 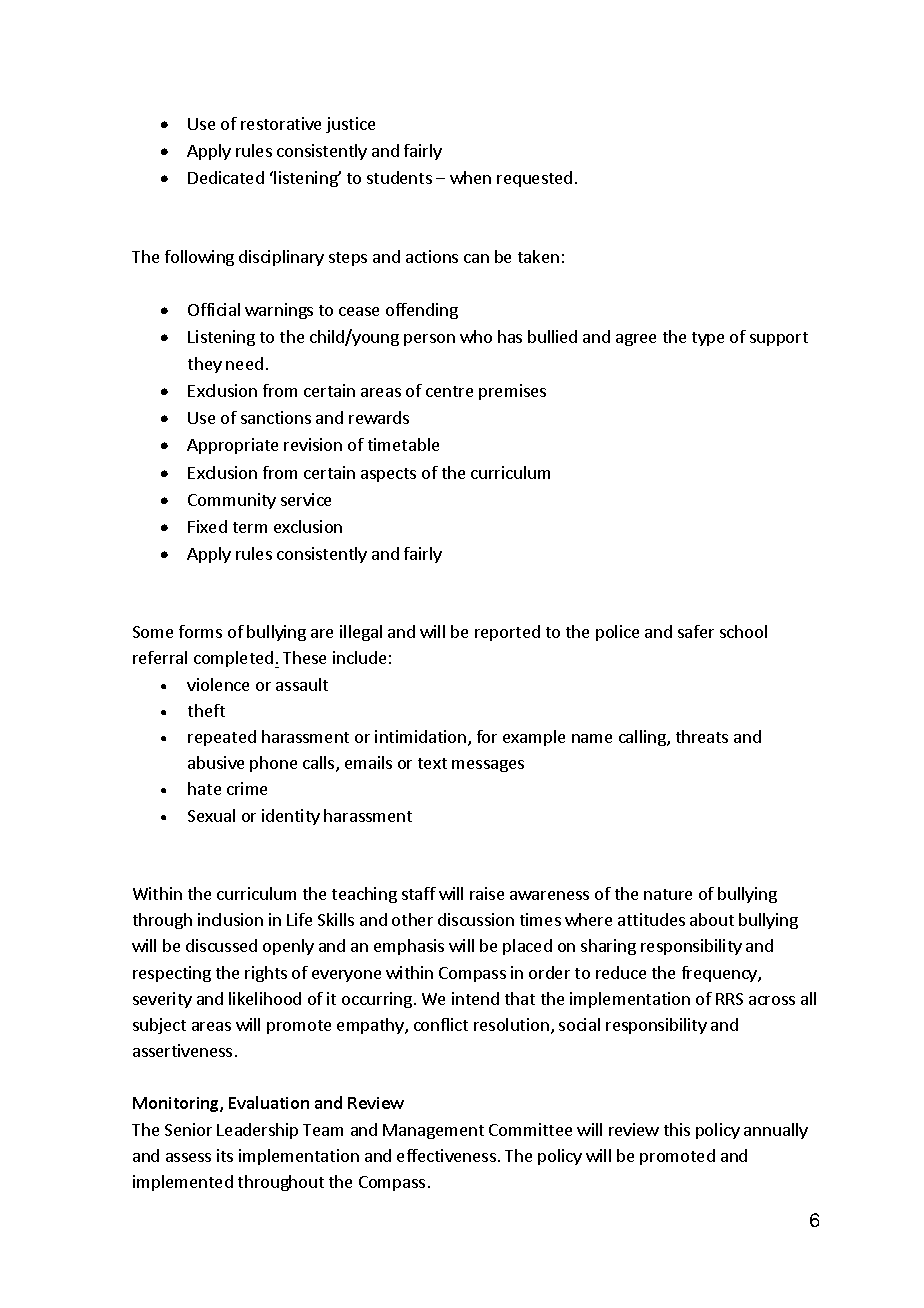 I want to click on this, so click(x=677, y=1129).
